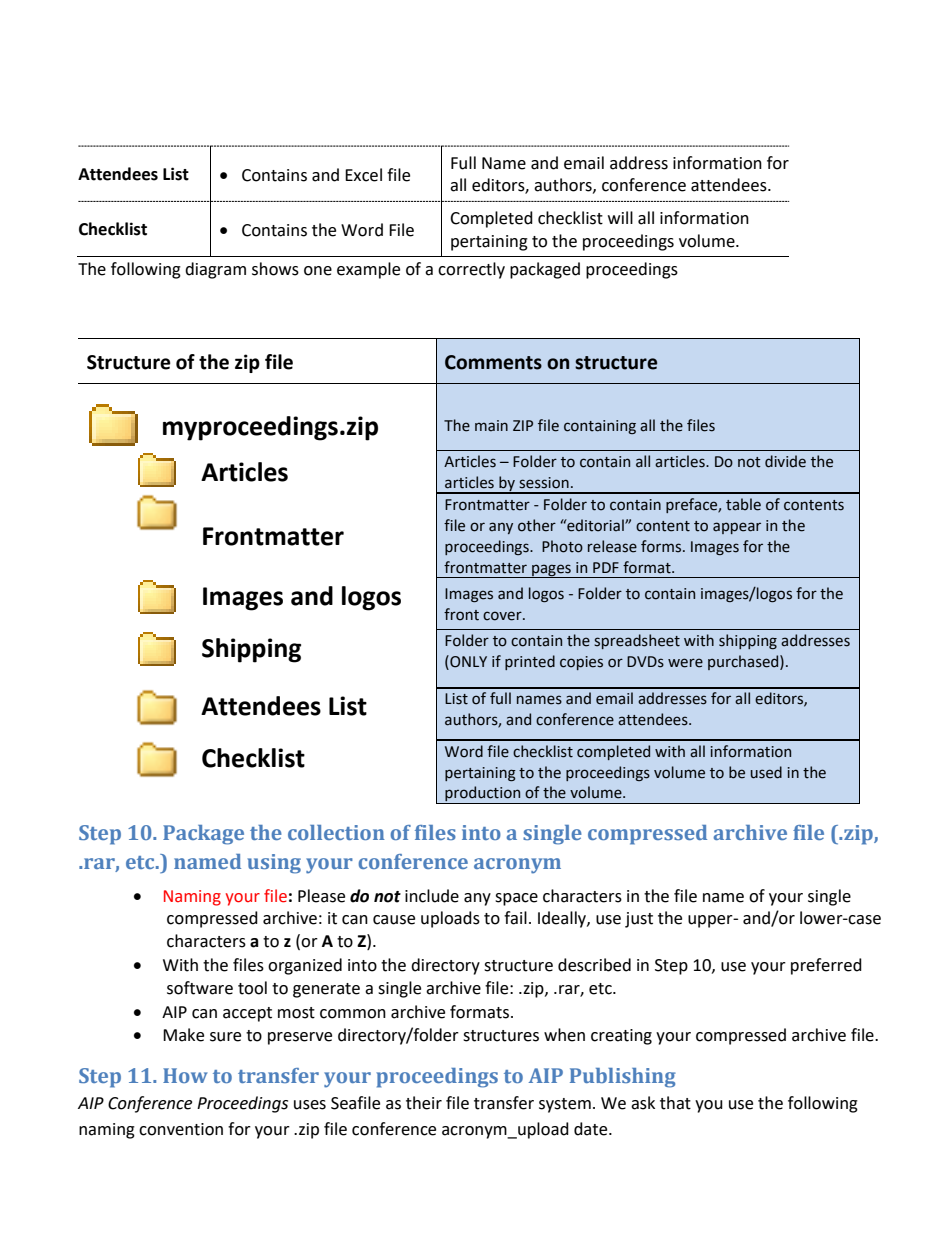 The width and height of the screenshot is (952, 1233). Describe the element at coordinates (275, 269) in the screenshot. I see `shows` at that location.
